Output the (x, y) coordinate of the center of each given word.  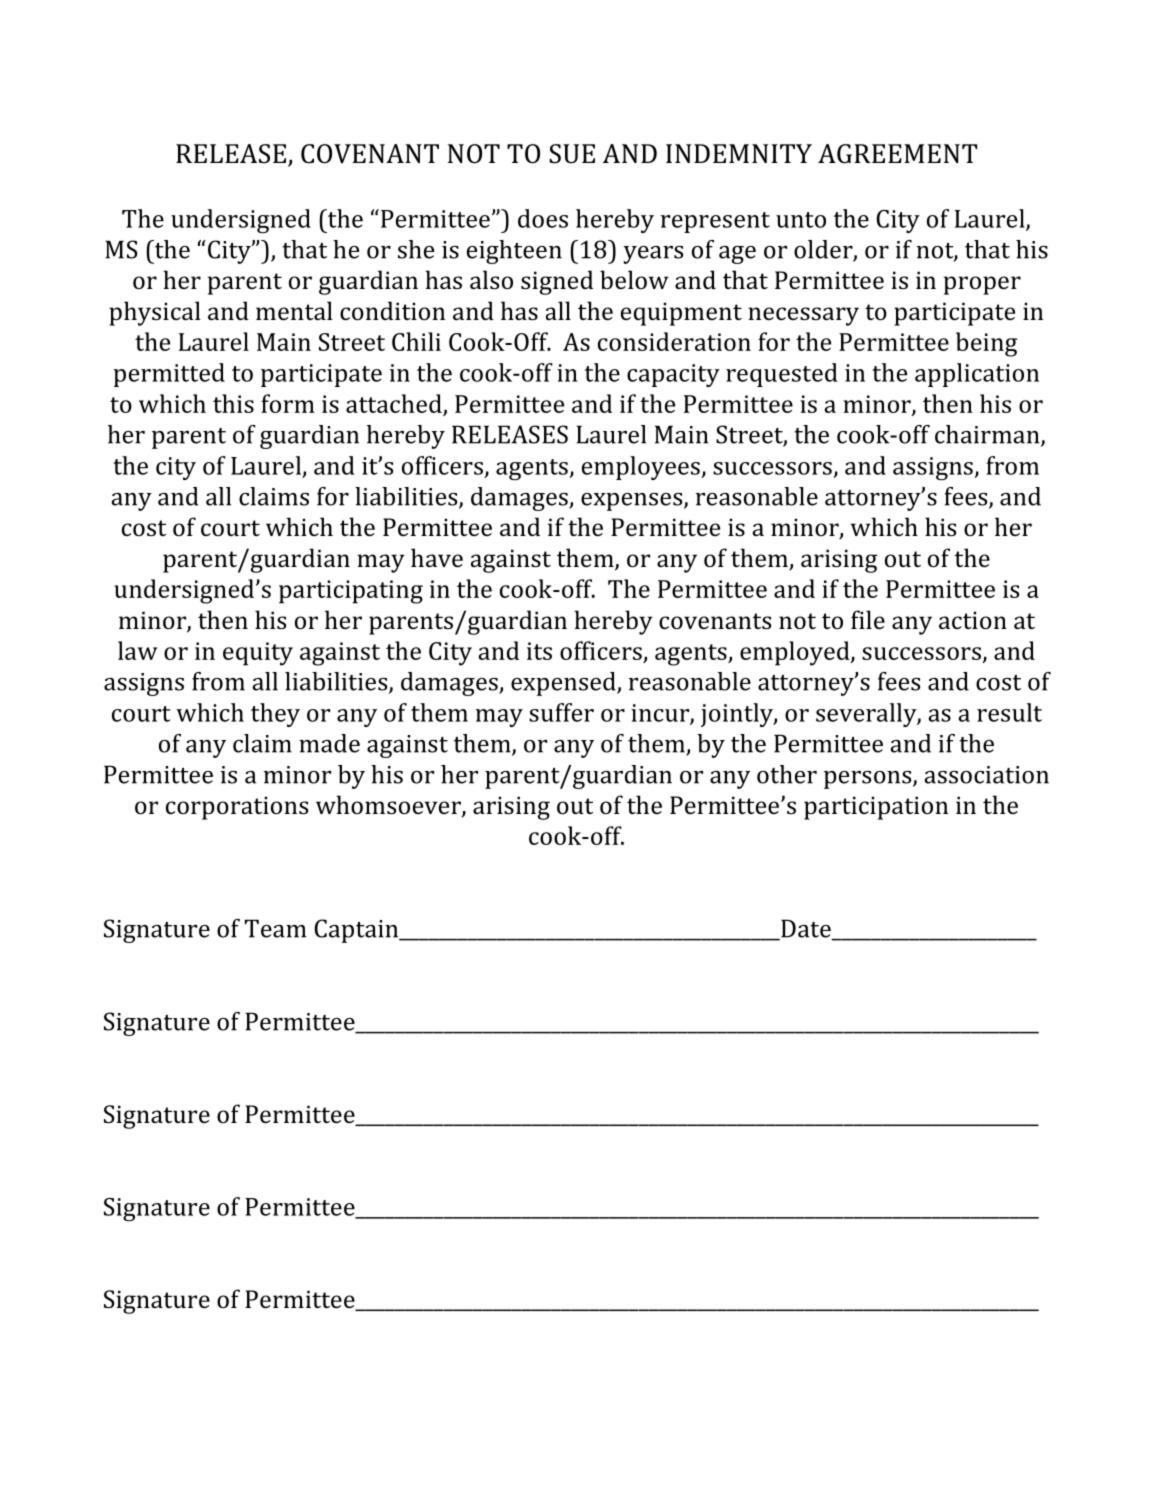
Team (275, 928)
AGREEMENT (897, 154)
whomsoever (389, 806)
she (416, 249)
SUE (572, 154)
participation (876, 808)
